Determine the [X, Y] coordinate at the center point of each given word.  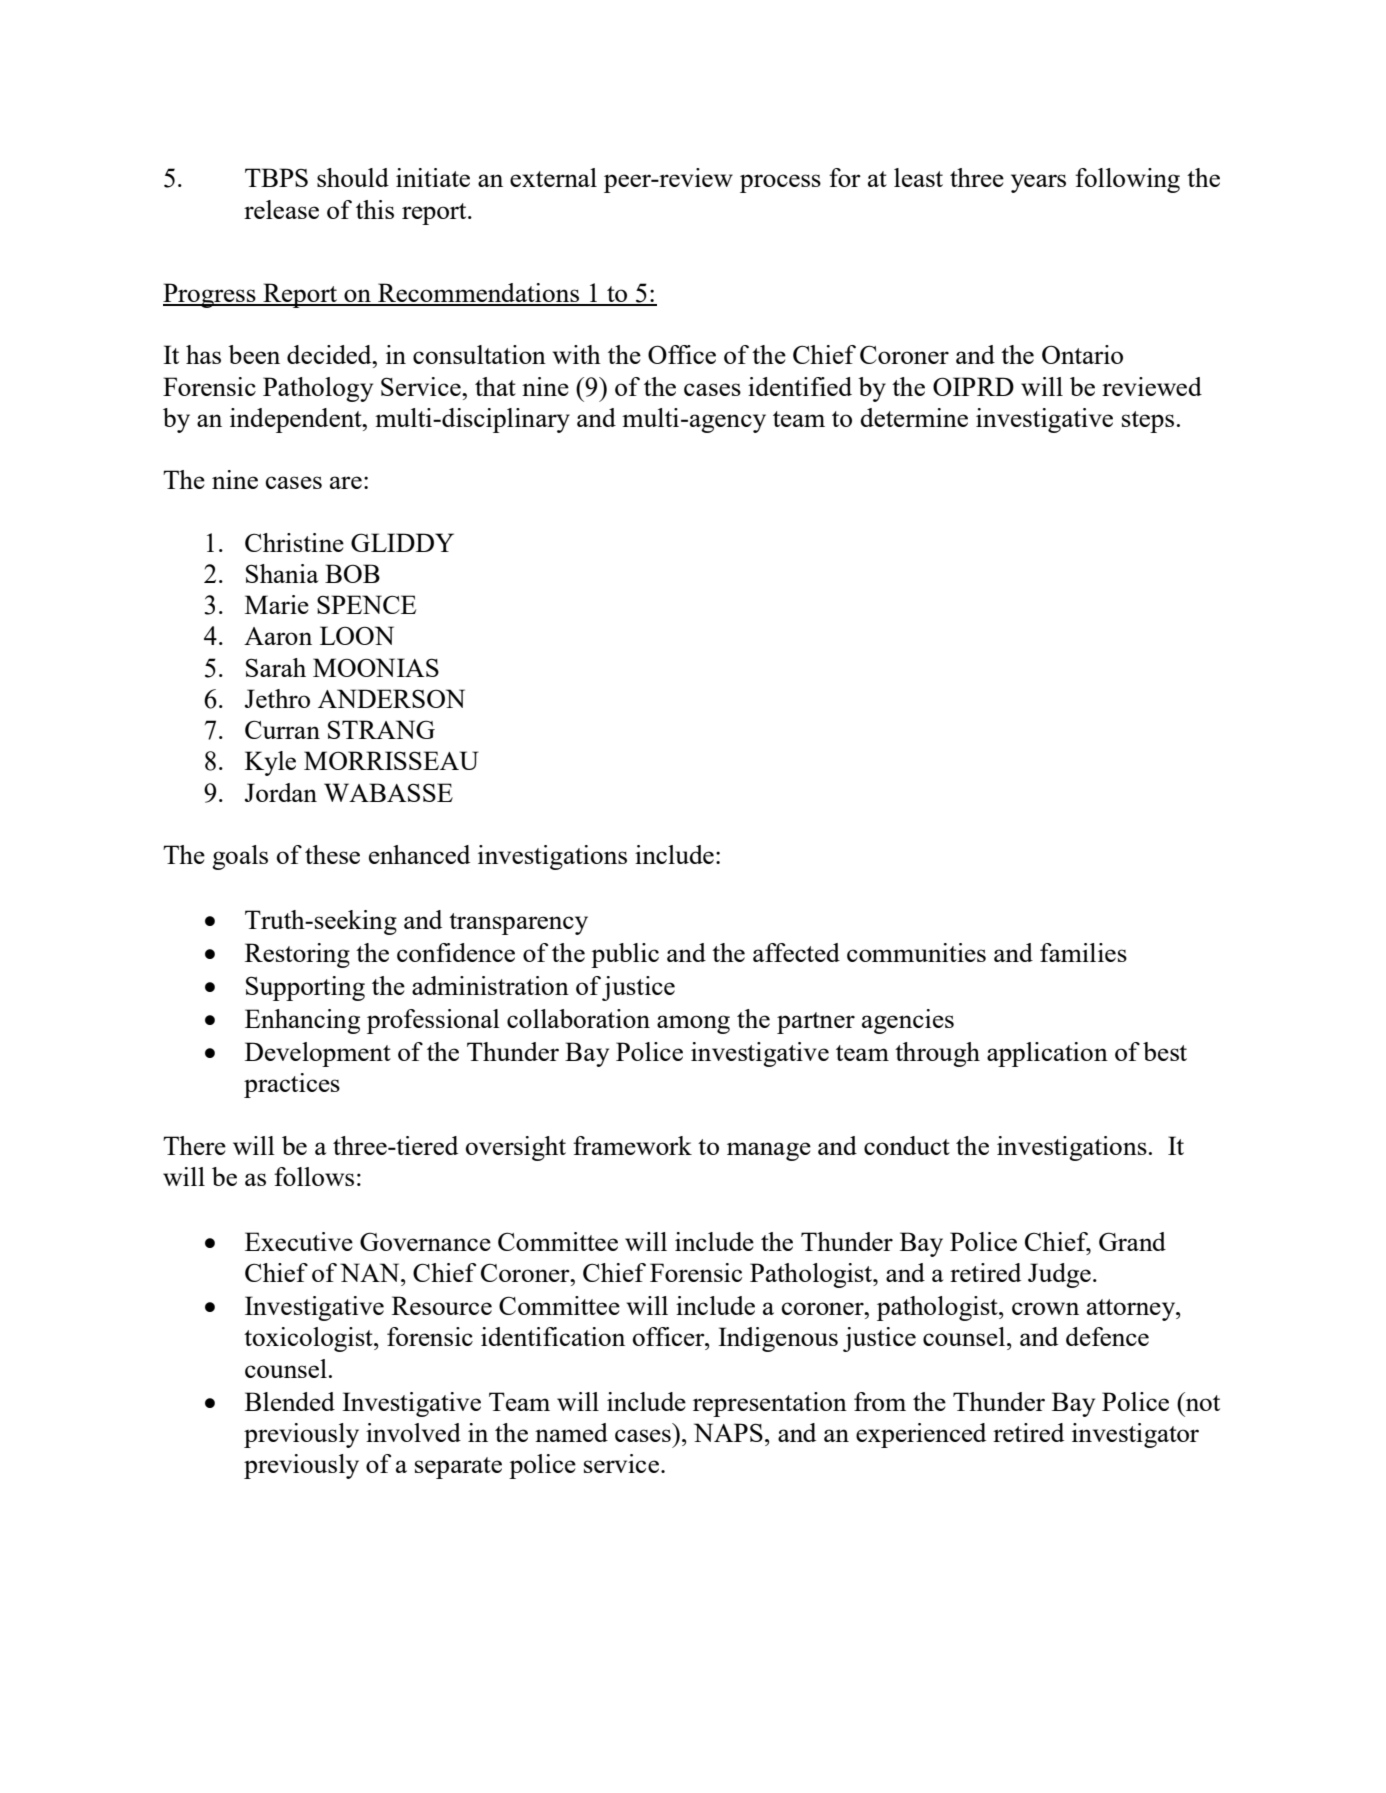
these [332, 854]
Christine [294, 542]
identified [800, 386]
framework [632, 1145]
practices [292, 1085]
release [281, 209]
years [1038, 183]
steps [1148, 422]
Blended [290, 1401]
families [1083, 952]
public [625, 955]
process [780, 183]
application [1047, 1054]
